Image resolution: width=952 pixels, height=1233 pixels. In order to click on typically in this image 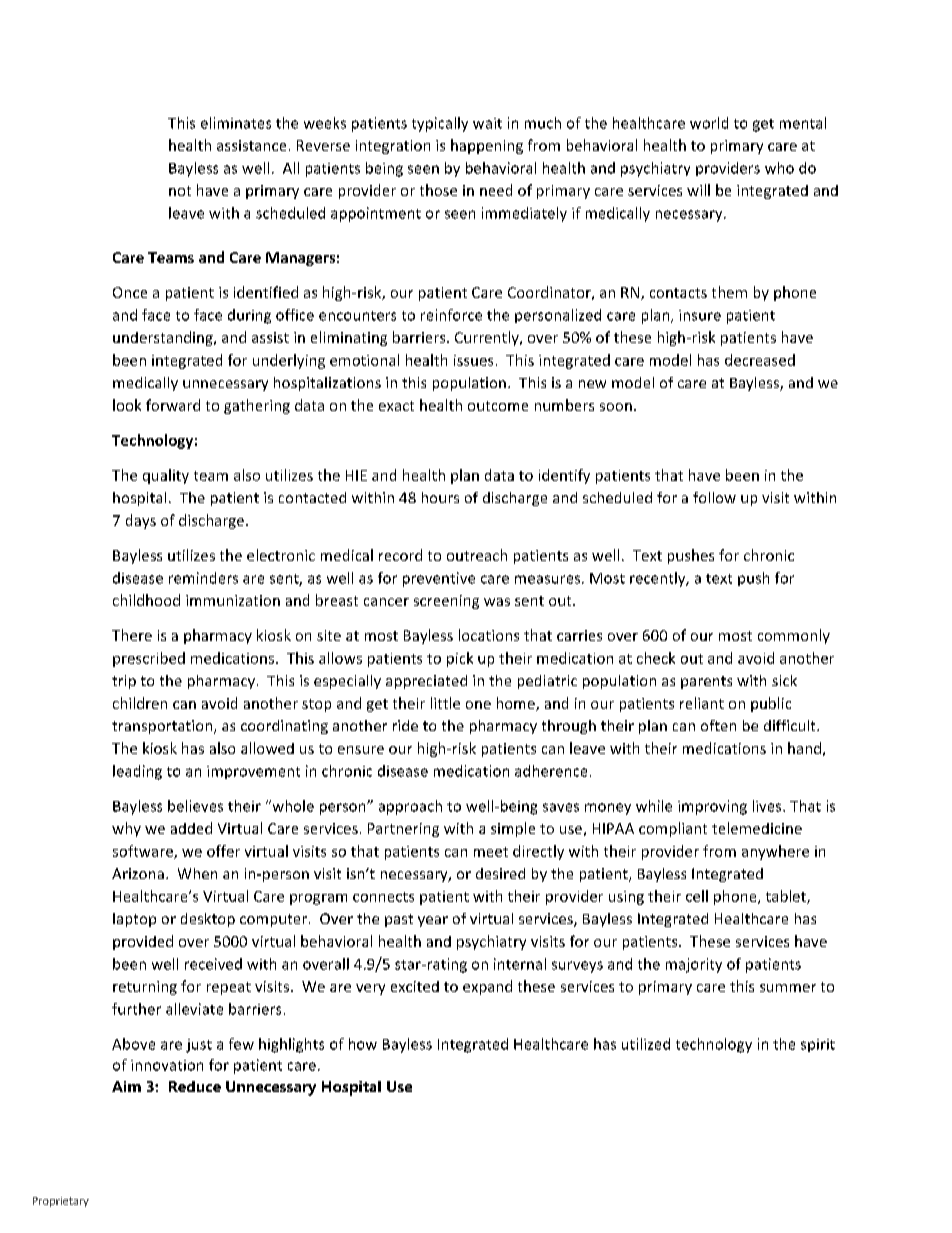, I will do `click(440, 124)`.
